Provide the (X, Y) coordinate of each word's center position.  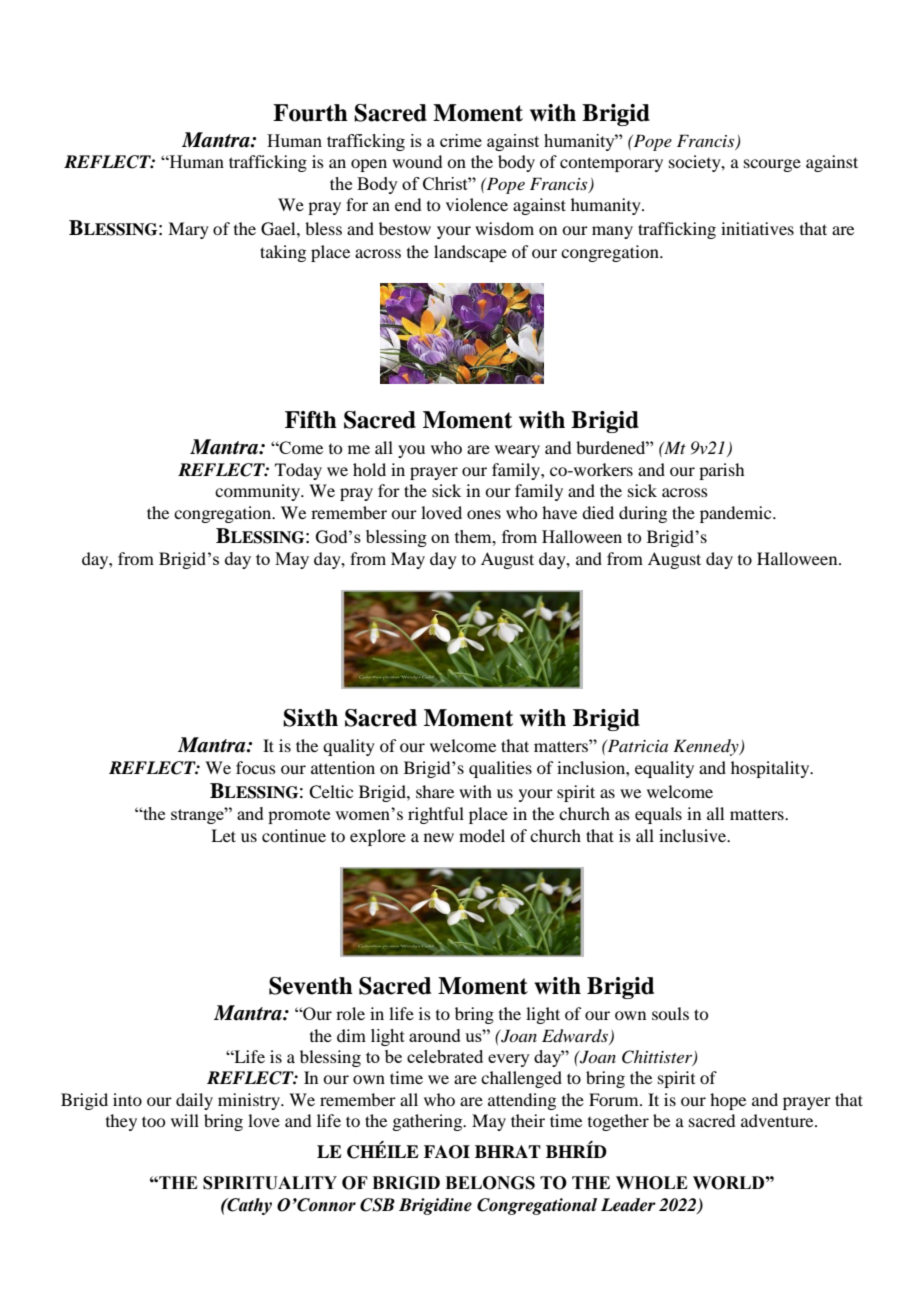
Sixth (310, 718)
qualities (500, 769)
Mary (188, 230)
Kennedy (707, 747)
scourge (772, 165)
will (185, 1120)
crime (461, 140)
